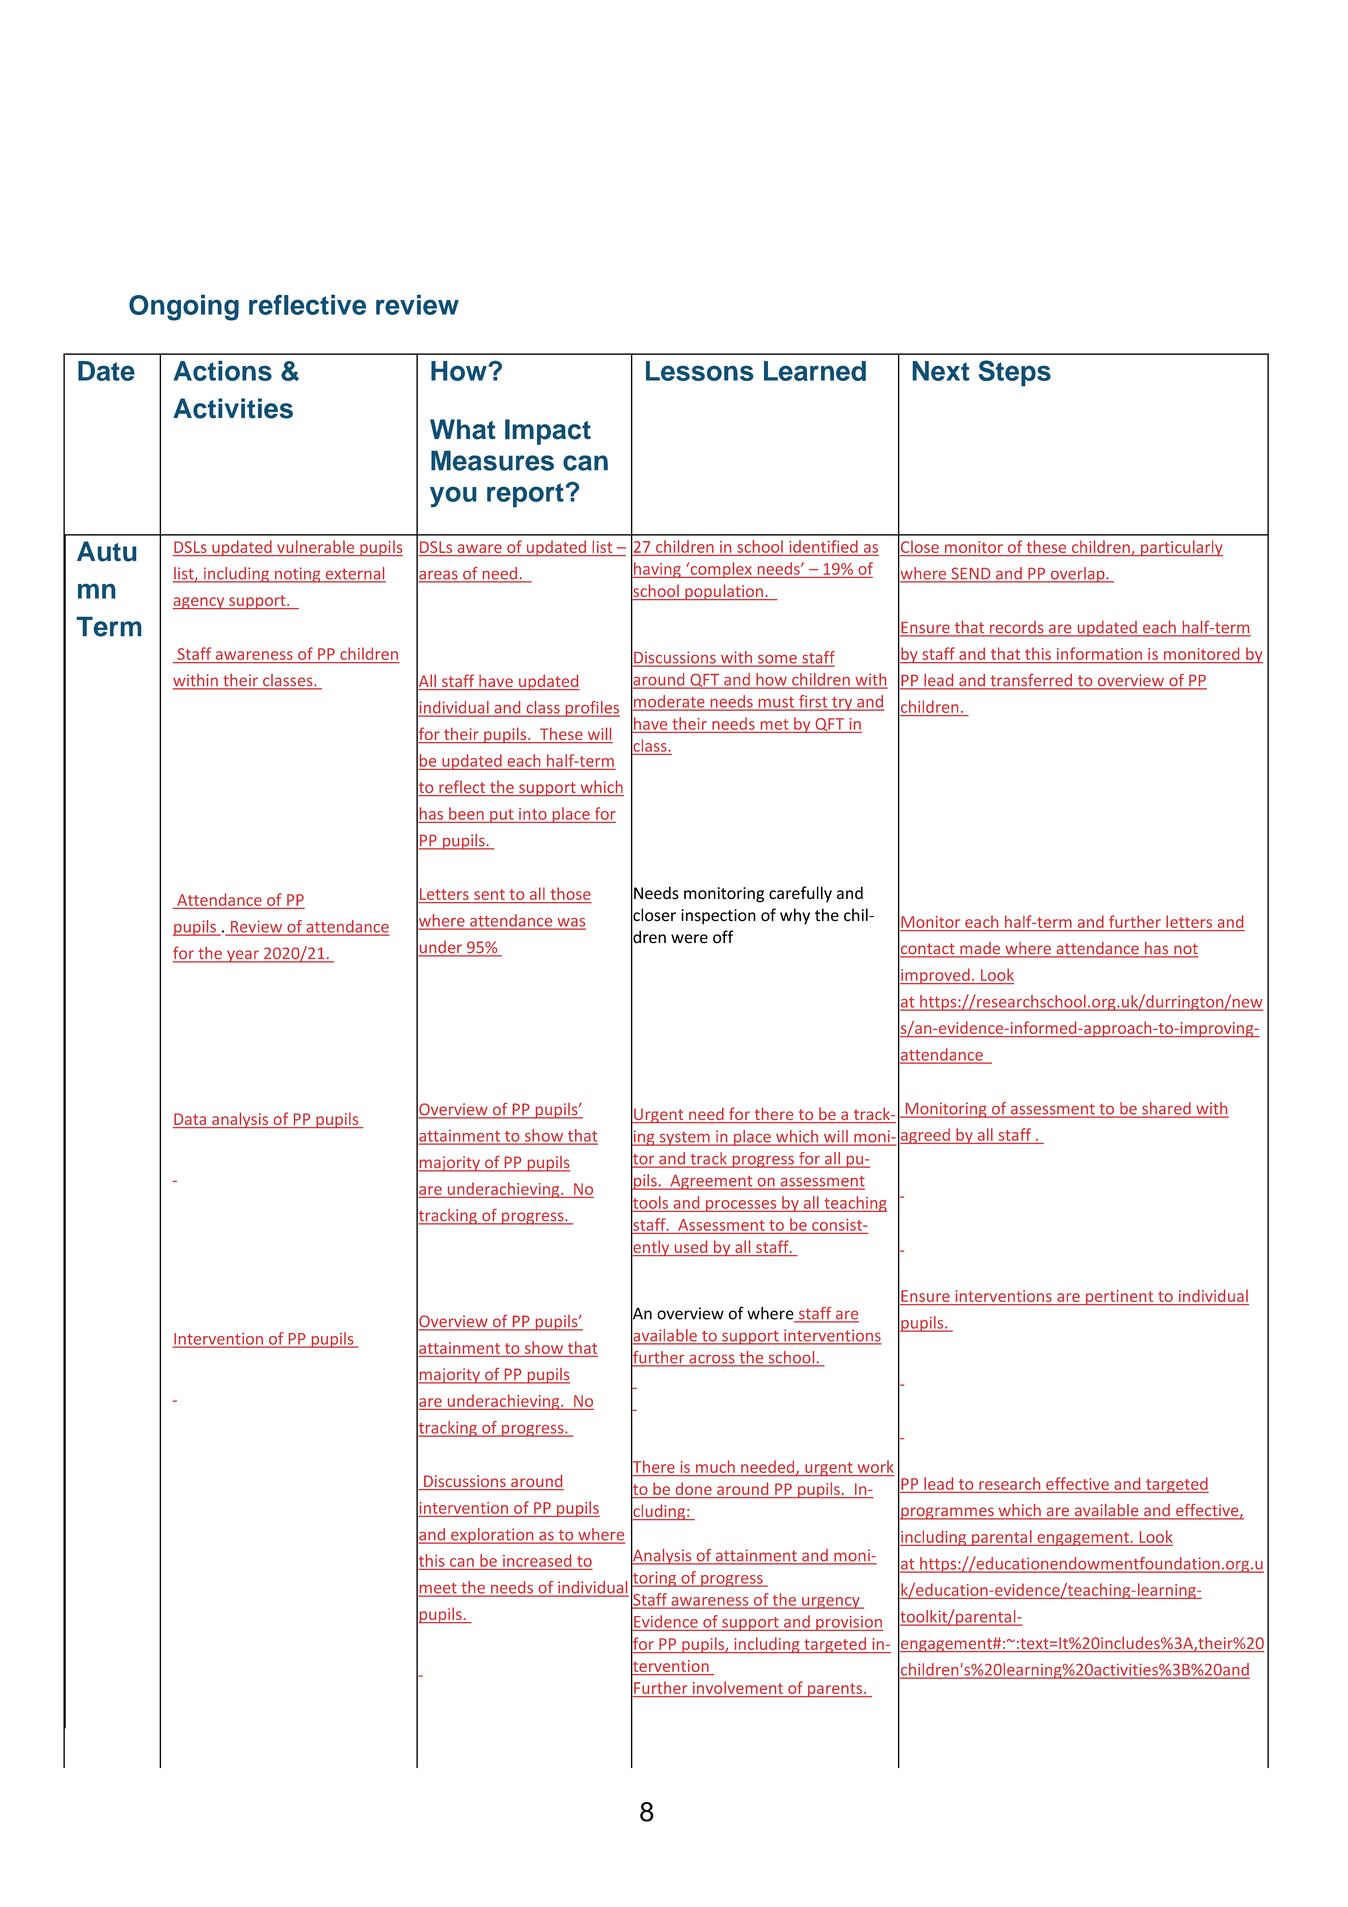 This screenshot has height=1907, width=1348. Describe the element at coordinates (848, 1623) in the screenshot. I see `provision` at that location.
